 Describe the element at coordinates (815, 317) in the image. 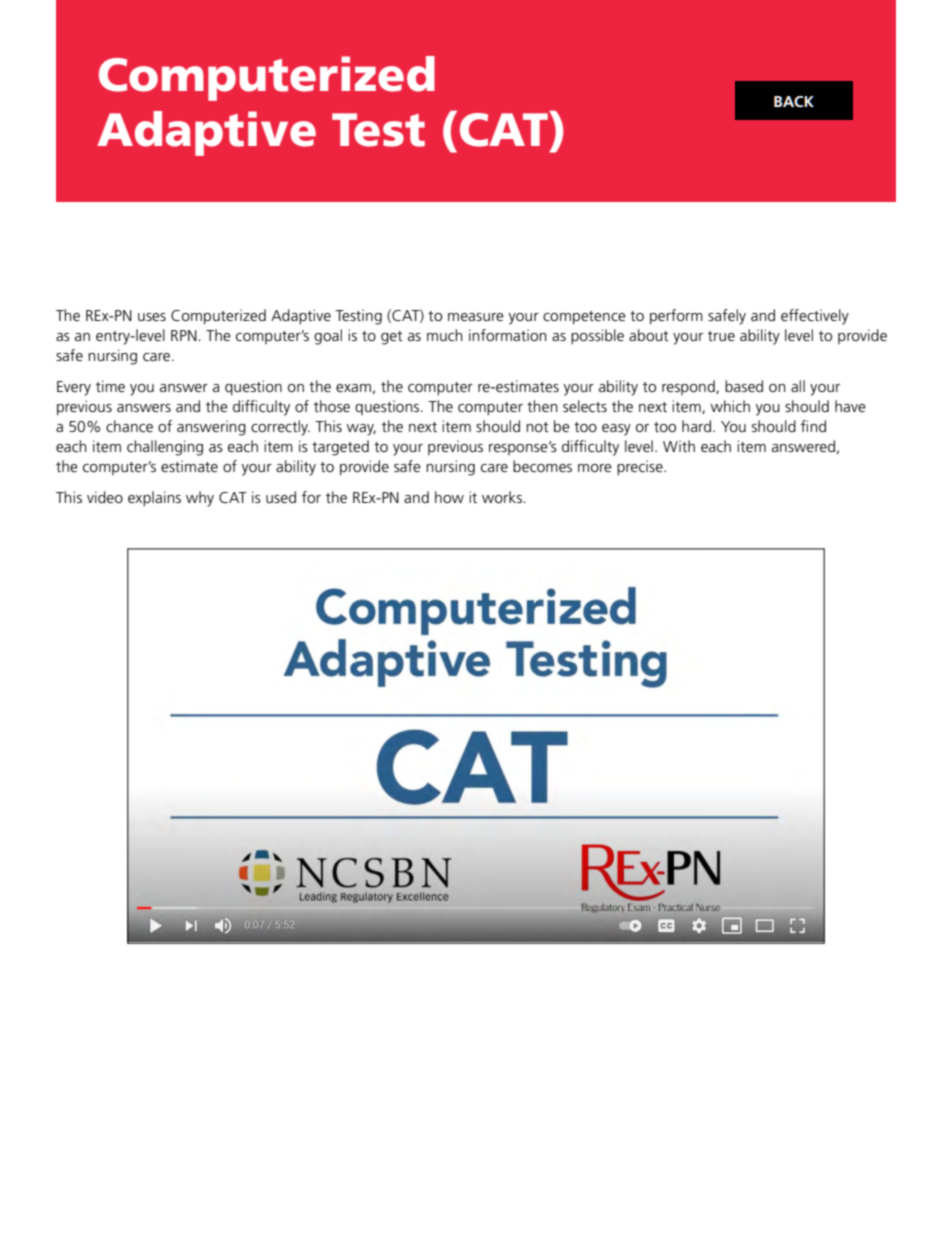

I see `effectively` at that location.
